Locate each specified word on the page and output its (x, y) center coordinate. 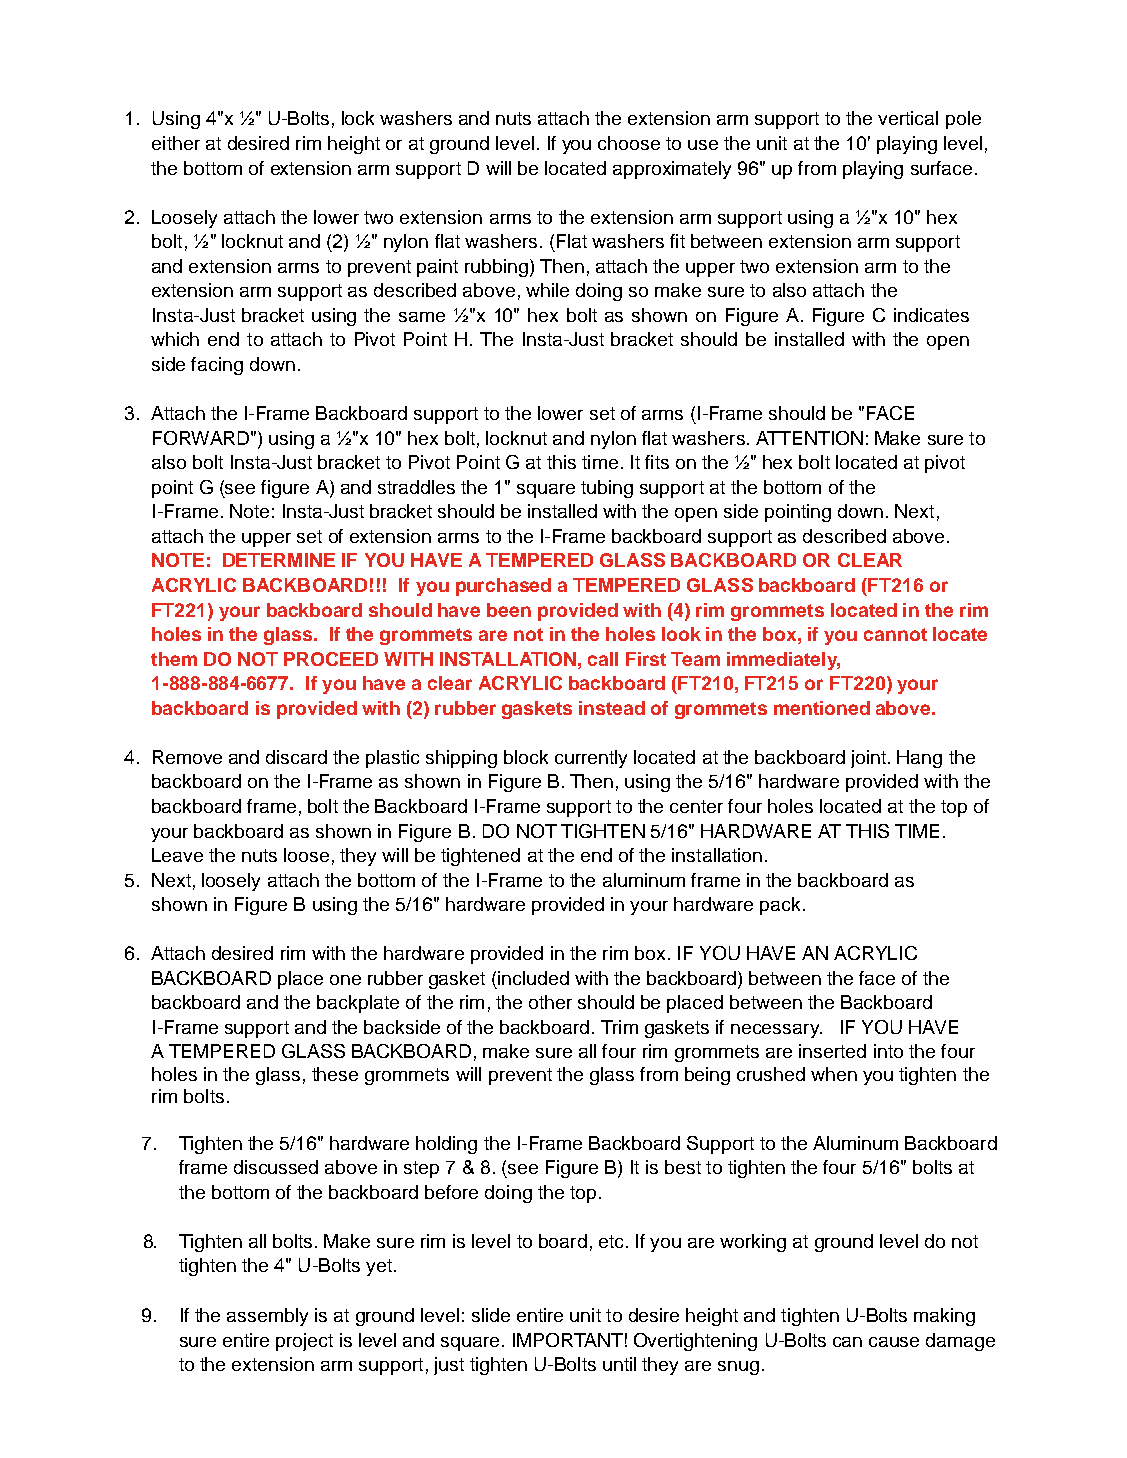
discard (296, 757)
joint (870, 759)
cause (894, 1342)
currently (591, 759)
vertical (908, 118)
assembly (267, 1317)
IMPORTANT (568, 1340)
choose (629, 143)
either (176, 143)
